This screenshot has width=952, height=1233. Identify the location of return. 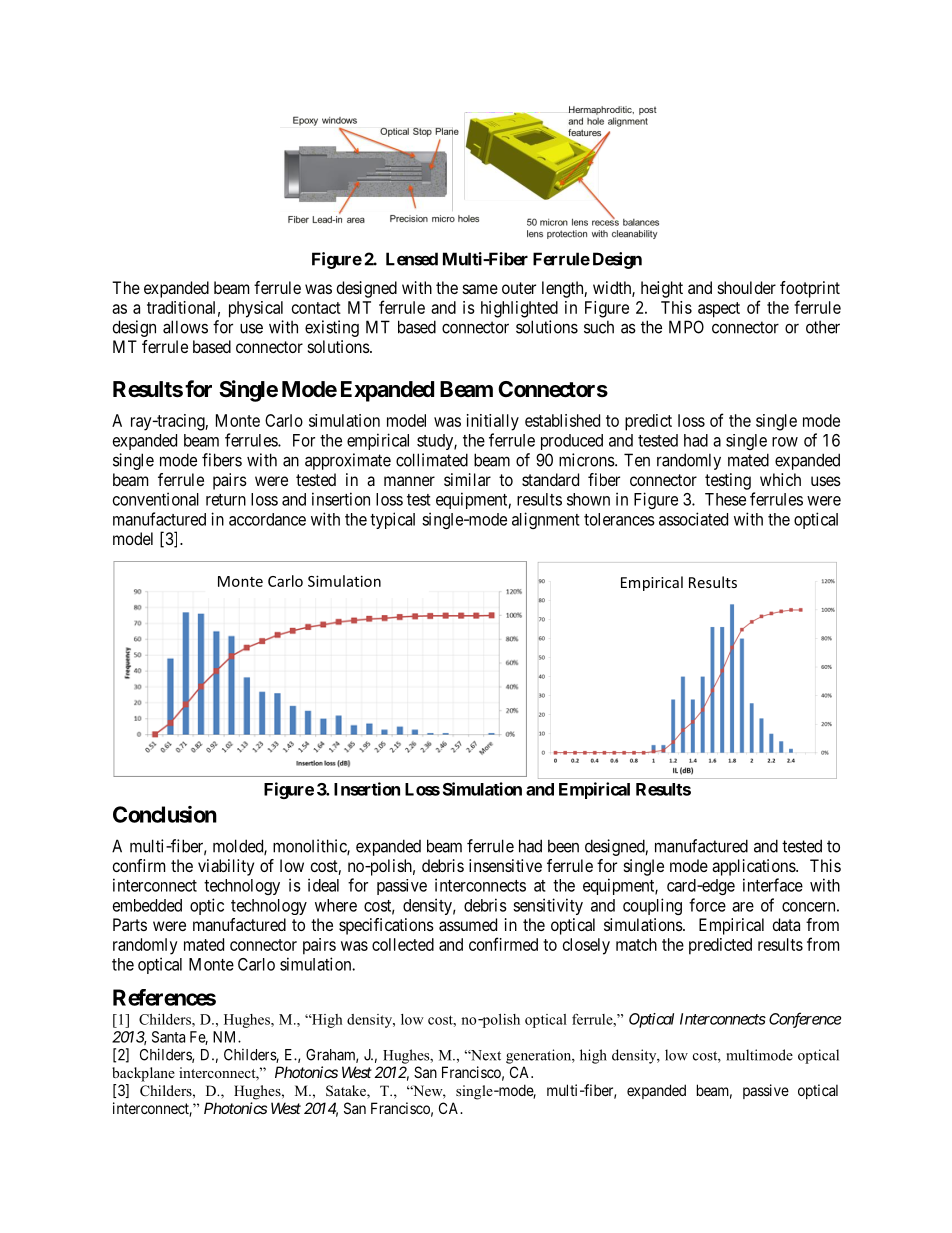
(226, 500).
